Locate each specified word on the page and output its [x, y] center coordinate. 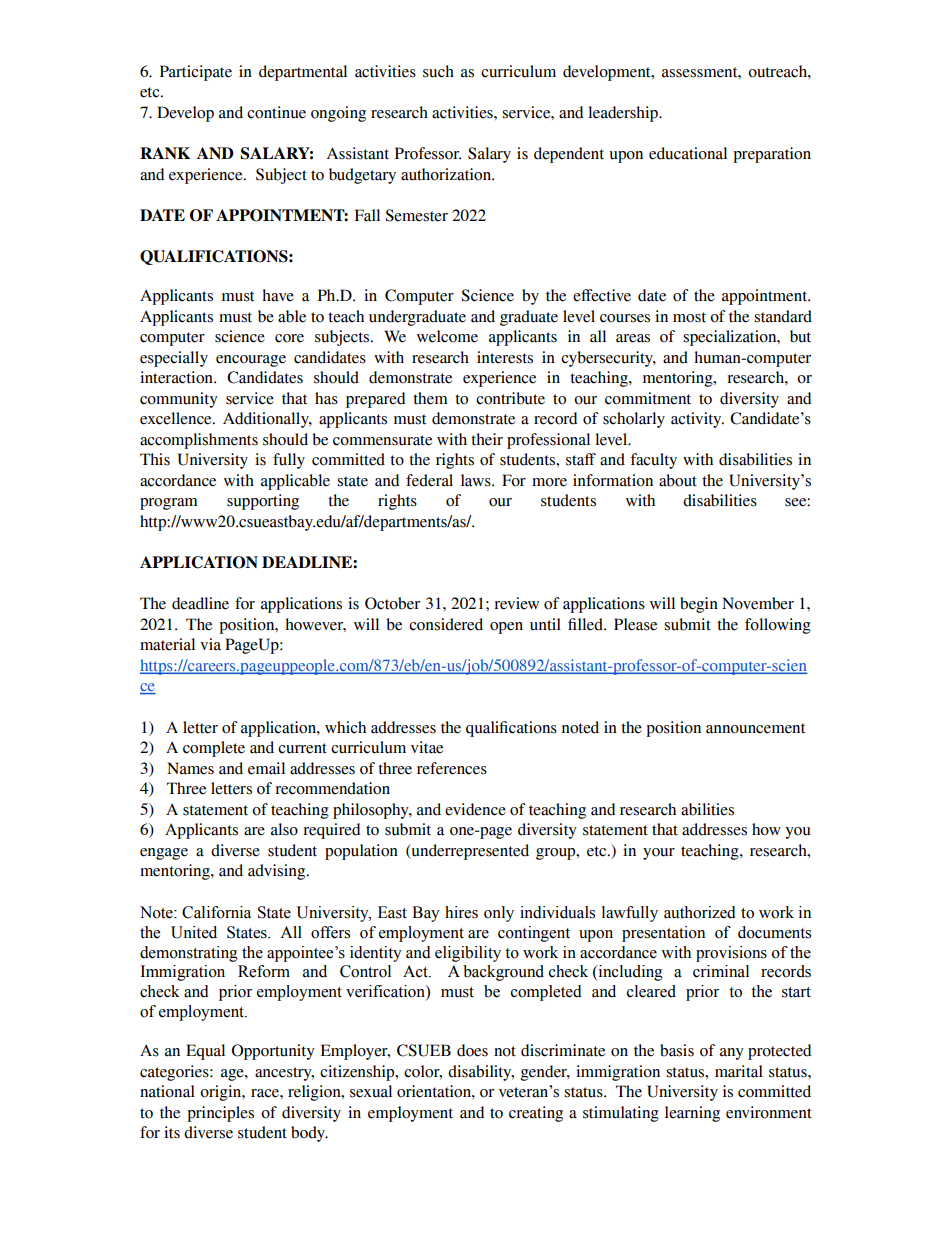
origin [222, 1093]
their [487, 439]
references [452, 768]
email [266, 768]
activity [697, 420]
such [438, 71]
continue [276, 112]
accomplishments [199, 441]
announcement [756, 728]
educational [688, 153]
